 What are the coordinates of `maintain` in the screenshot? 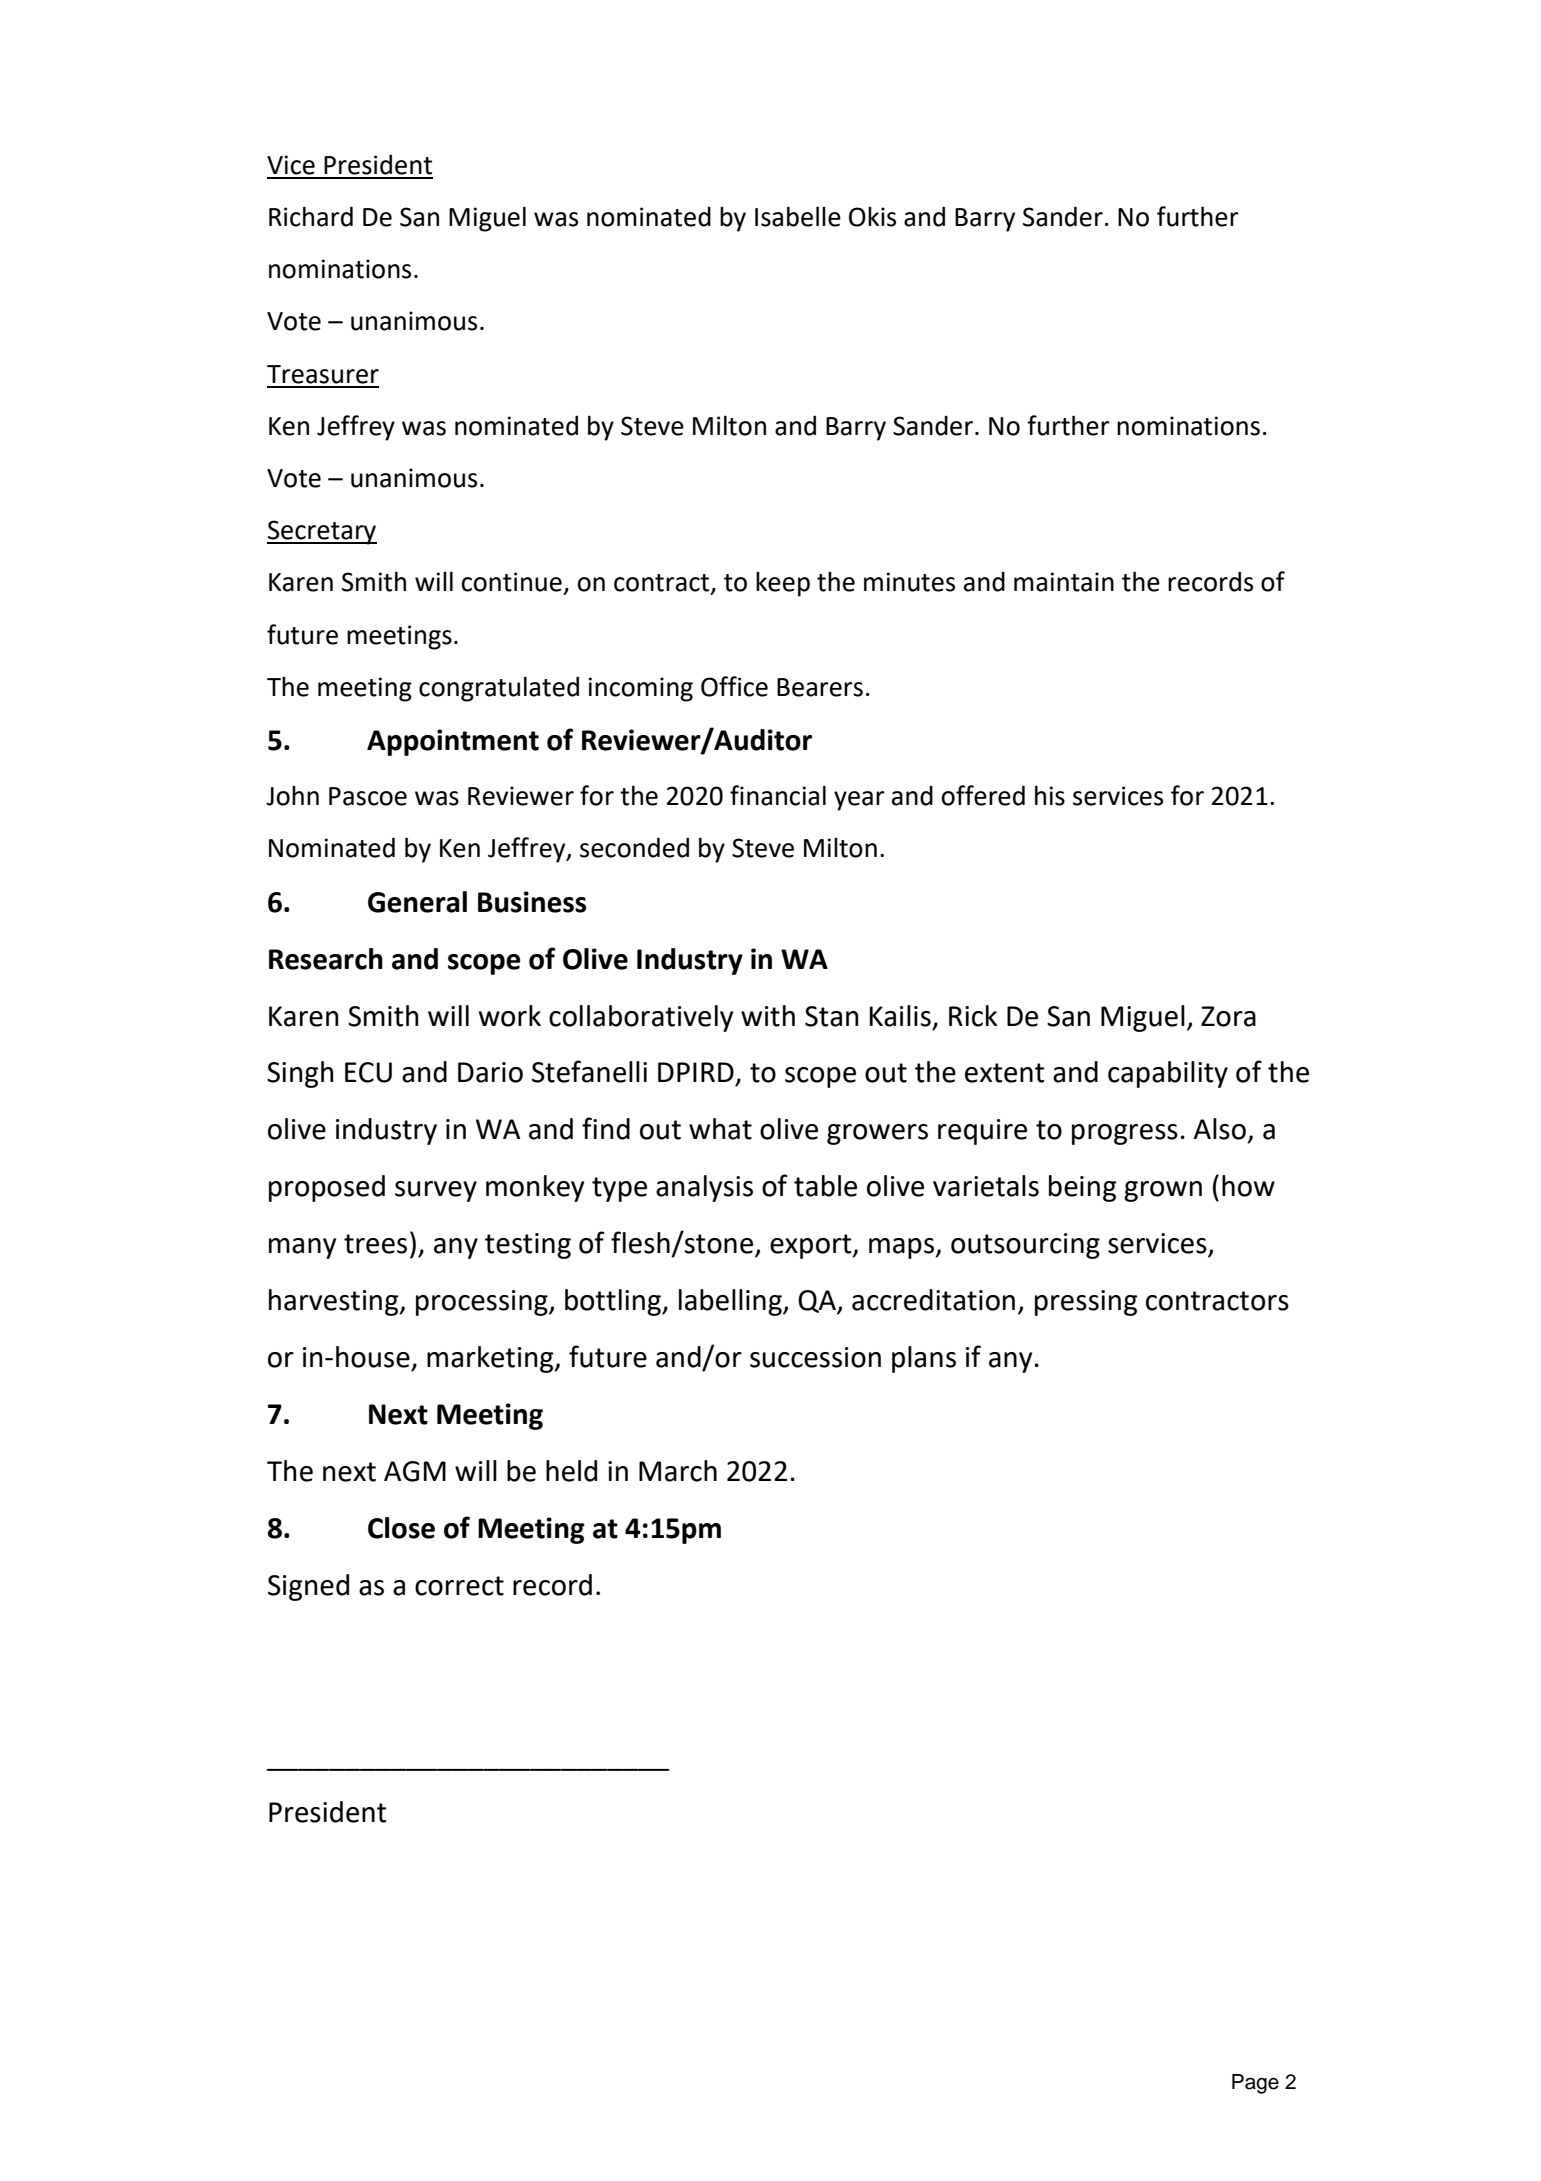 It's located at (1064, 582).
